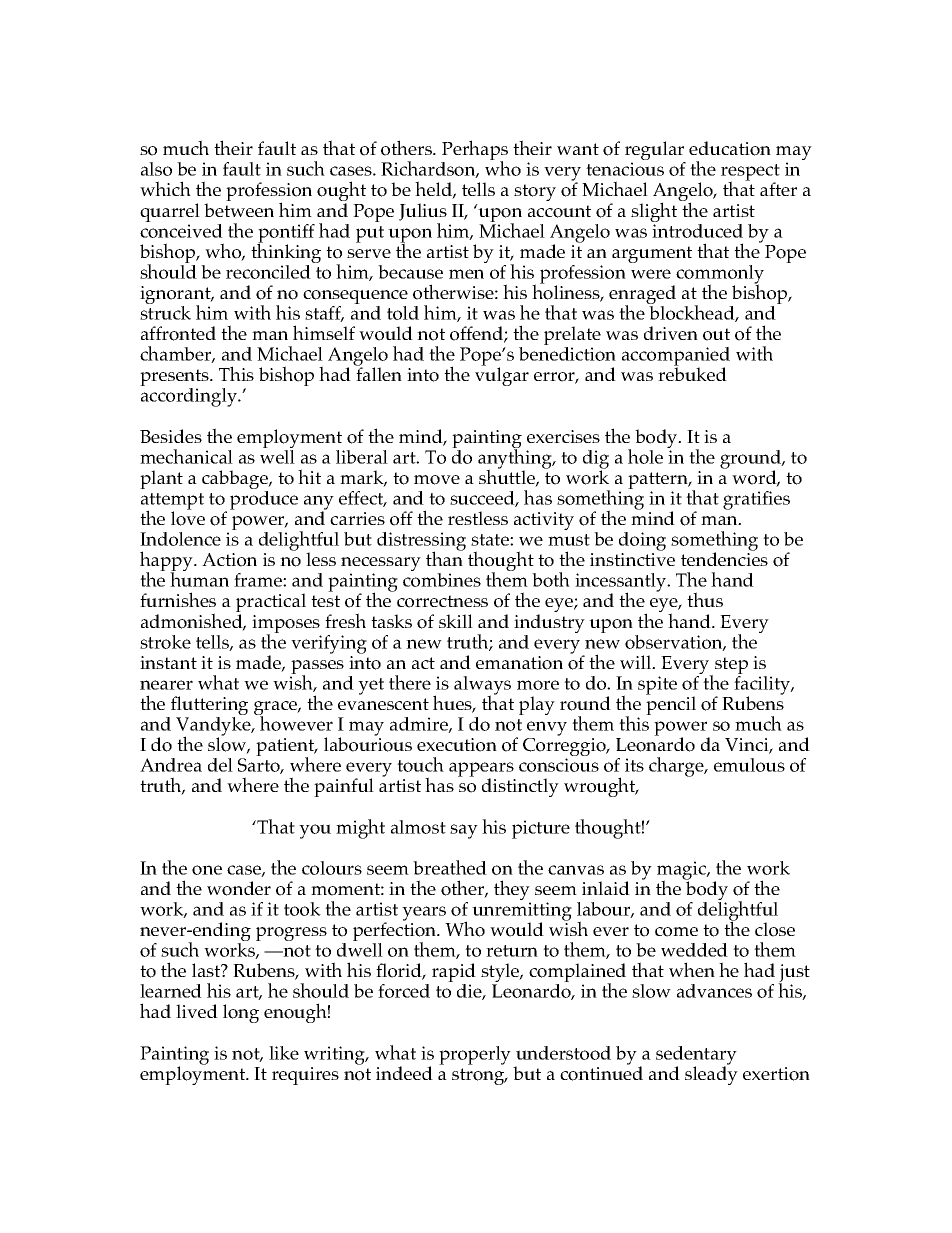 The width and height of the image is (952, 1233). What do you see at coordinates (239, 210) in the image?
I see `between` at bounding box center [239, 210].
